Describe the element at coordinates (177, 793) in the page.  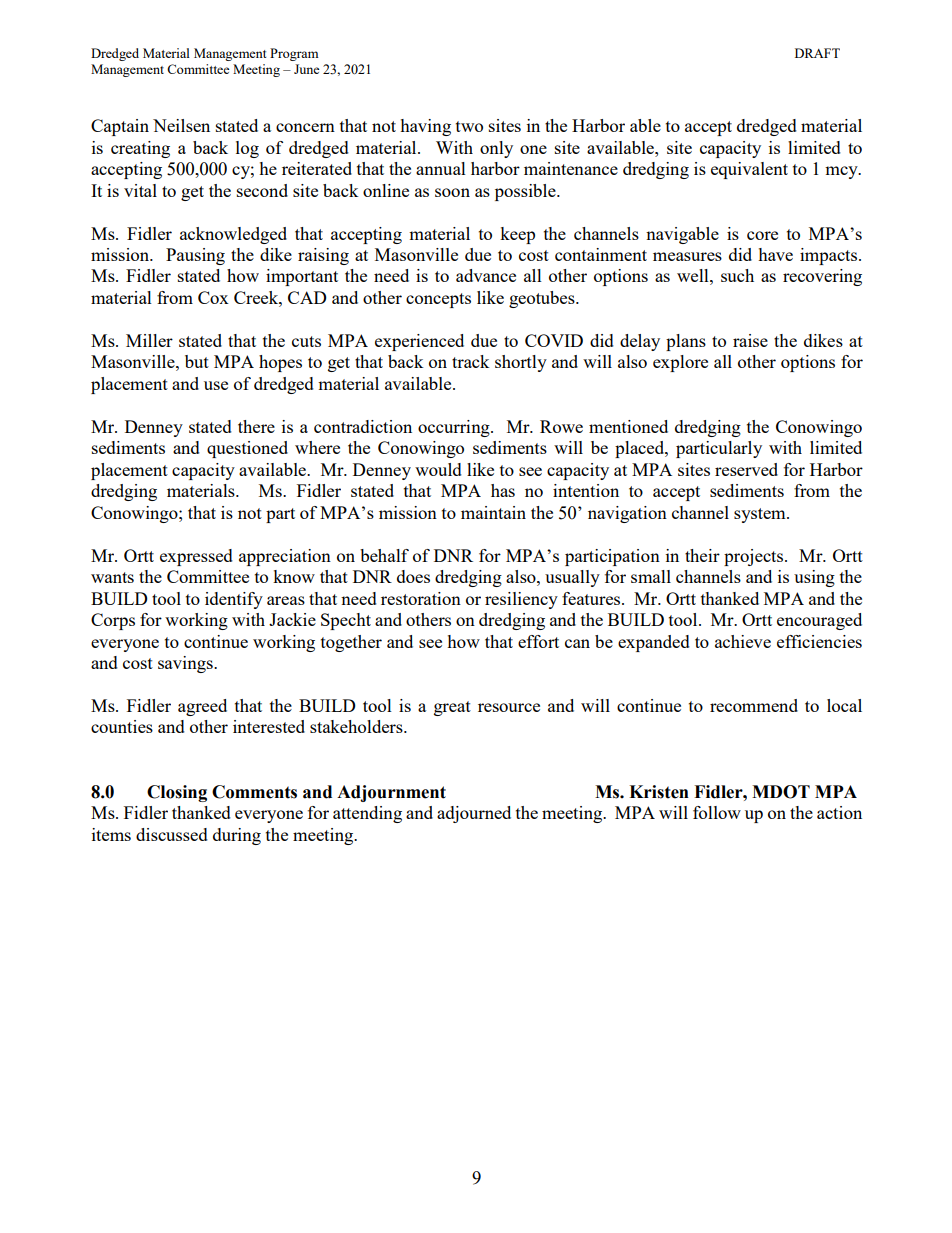
I see `Closing` at that location.
